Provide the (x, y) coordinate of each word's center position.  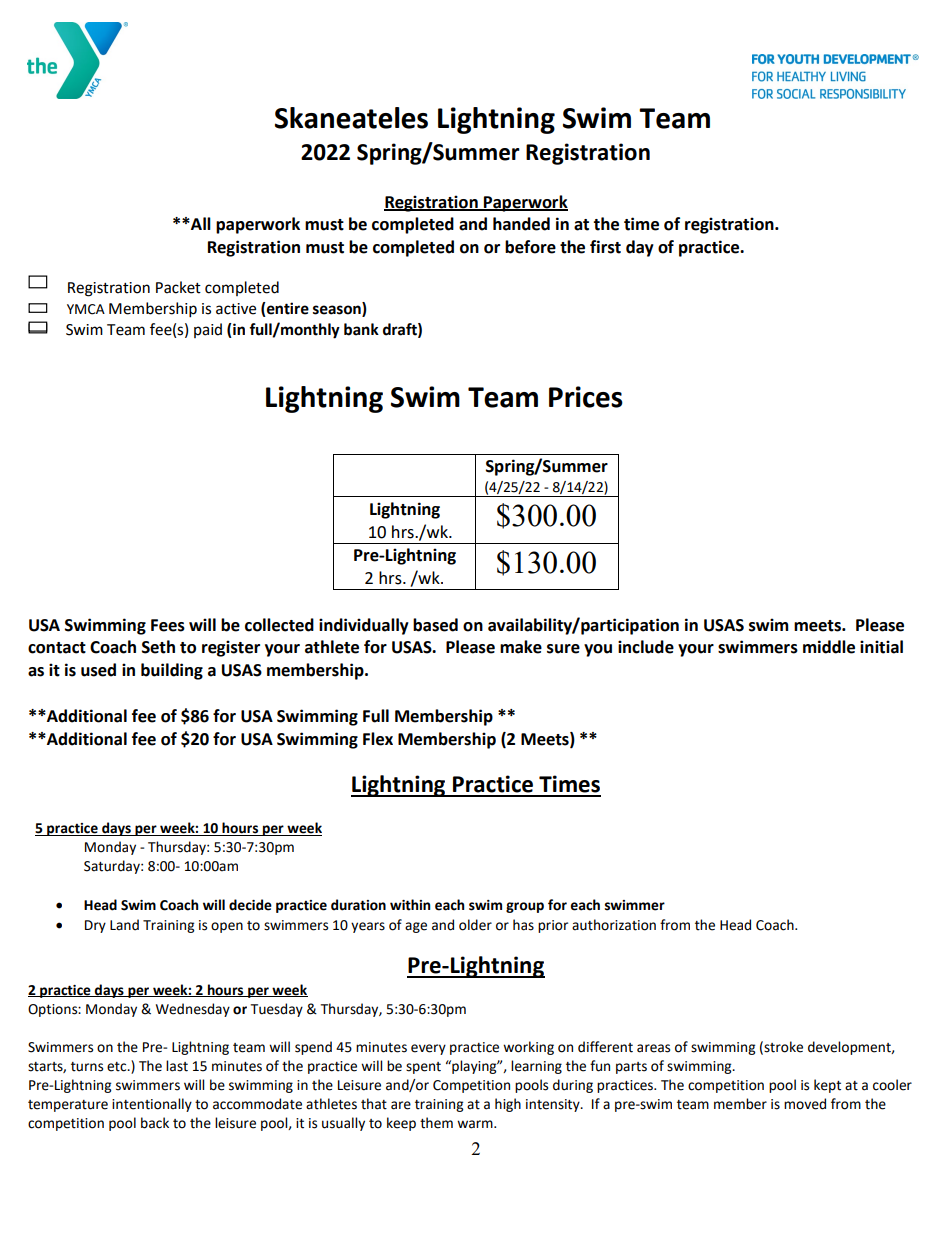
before (530, 247)
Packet (178, 287)
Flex (378, 739)
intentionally (152, 1105)
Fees (168, 625)
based (435, 625)
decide (250, 905)
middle (829, 647)
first (605, 247)
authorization (614, 925)
